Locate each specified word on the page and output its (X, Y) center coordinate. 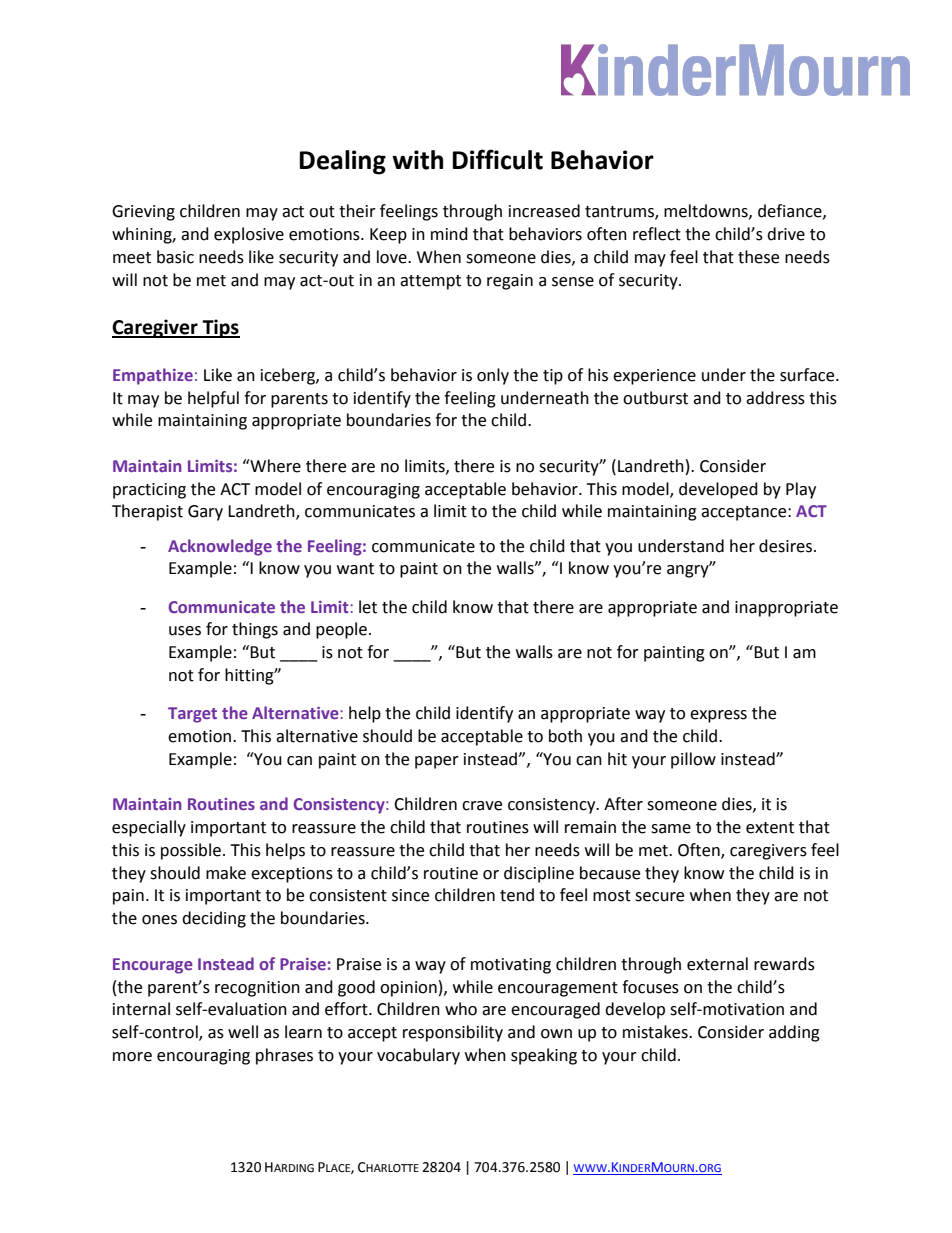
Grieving (143, 213)
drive (786, 234)
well (243, 1032)
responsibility (453, 1033)
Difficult (497, 159)
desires (785, 546)
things (255, 630)
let (368, 607)
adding (794, 1033)
